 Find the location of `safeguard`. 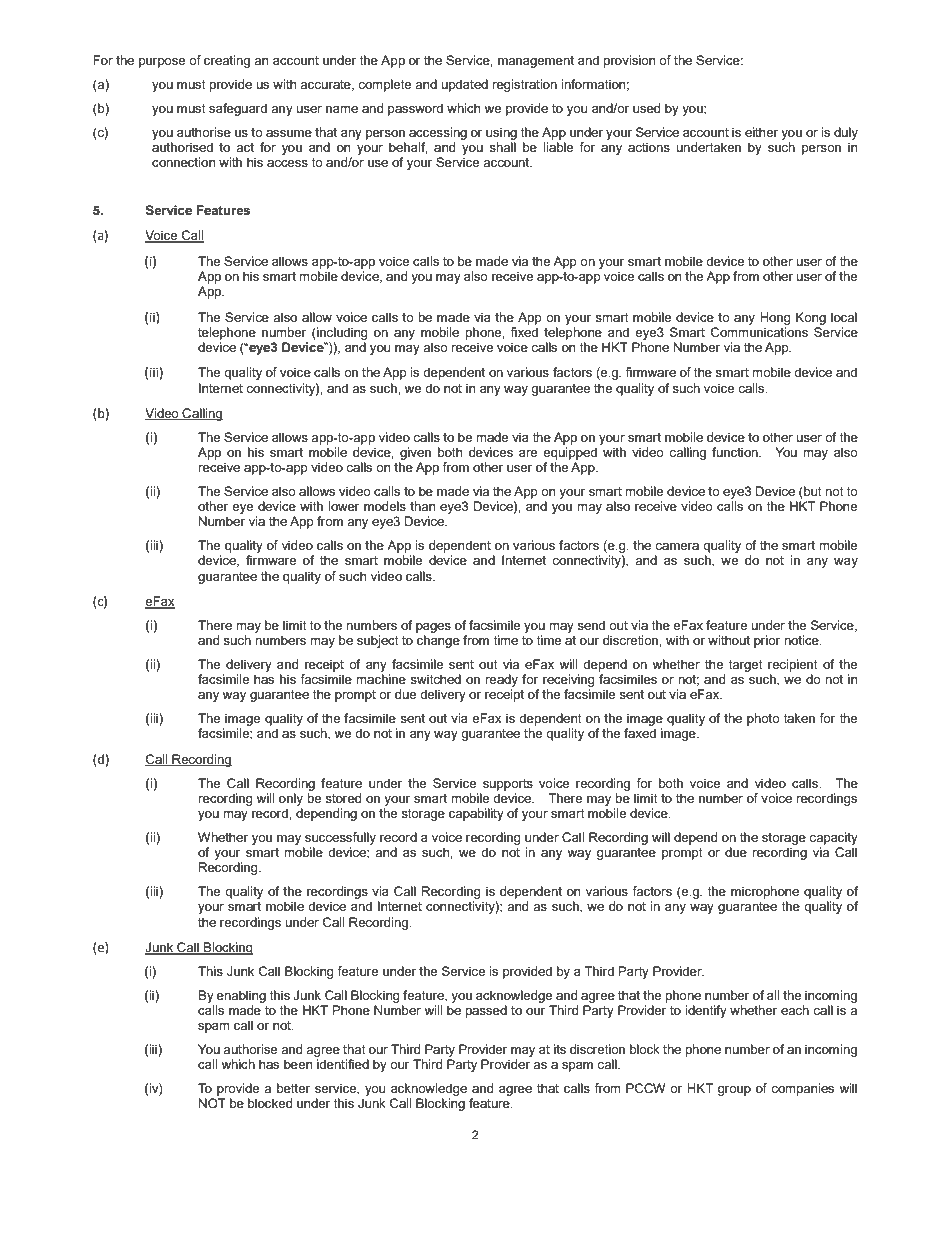

safeguard is located at coordinates (238, 109).
